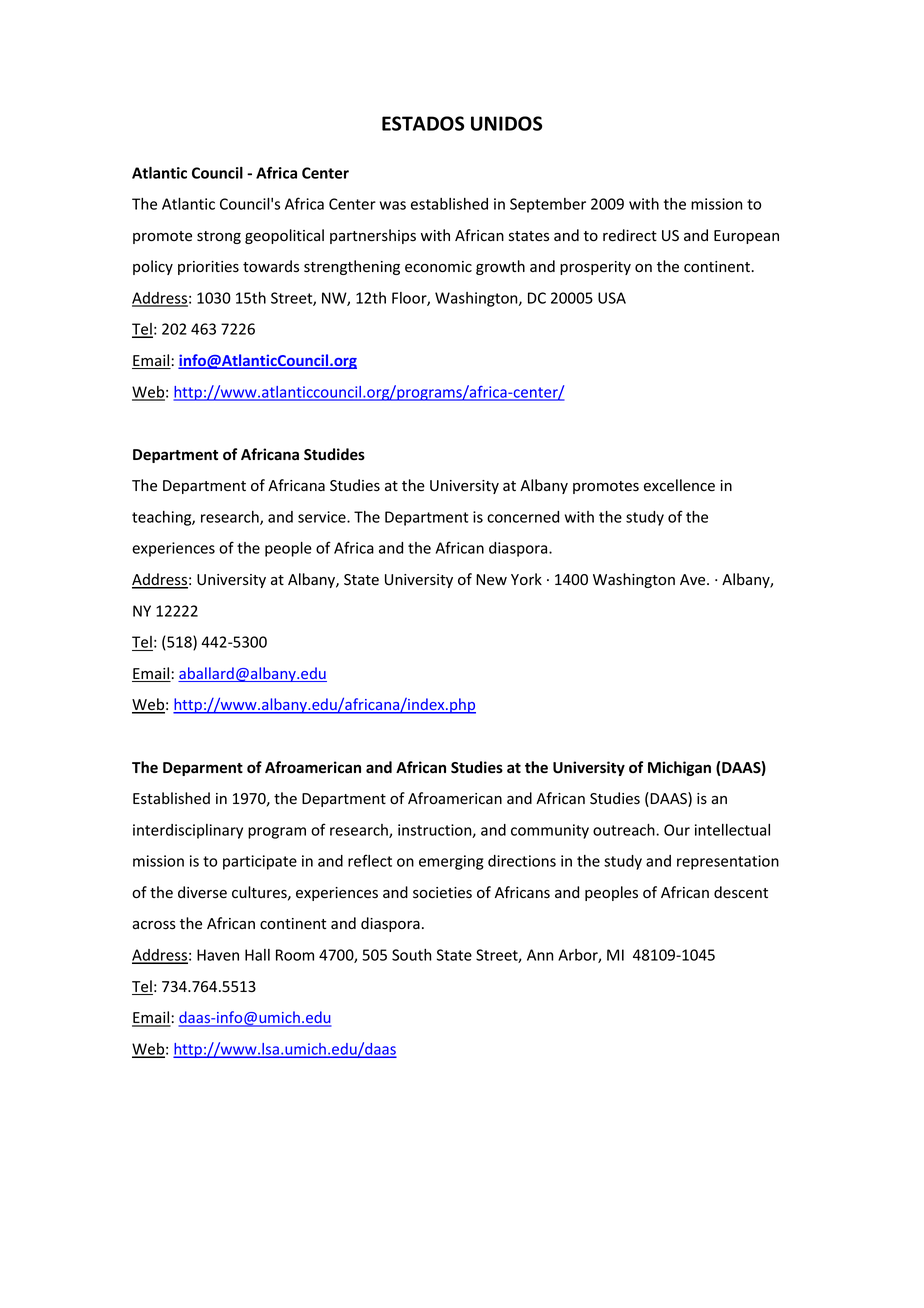 The width and height of the page is (924, 1308). I want to click on Haven, so click(218, 955).
